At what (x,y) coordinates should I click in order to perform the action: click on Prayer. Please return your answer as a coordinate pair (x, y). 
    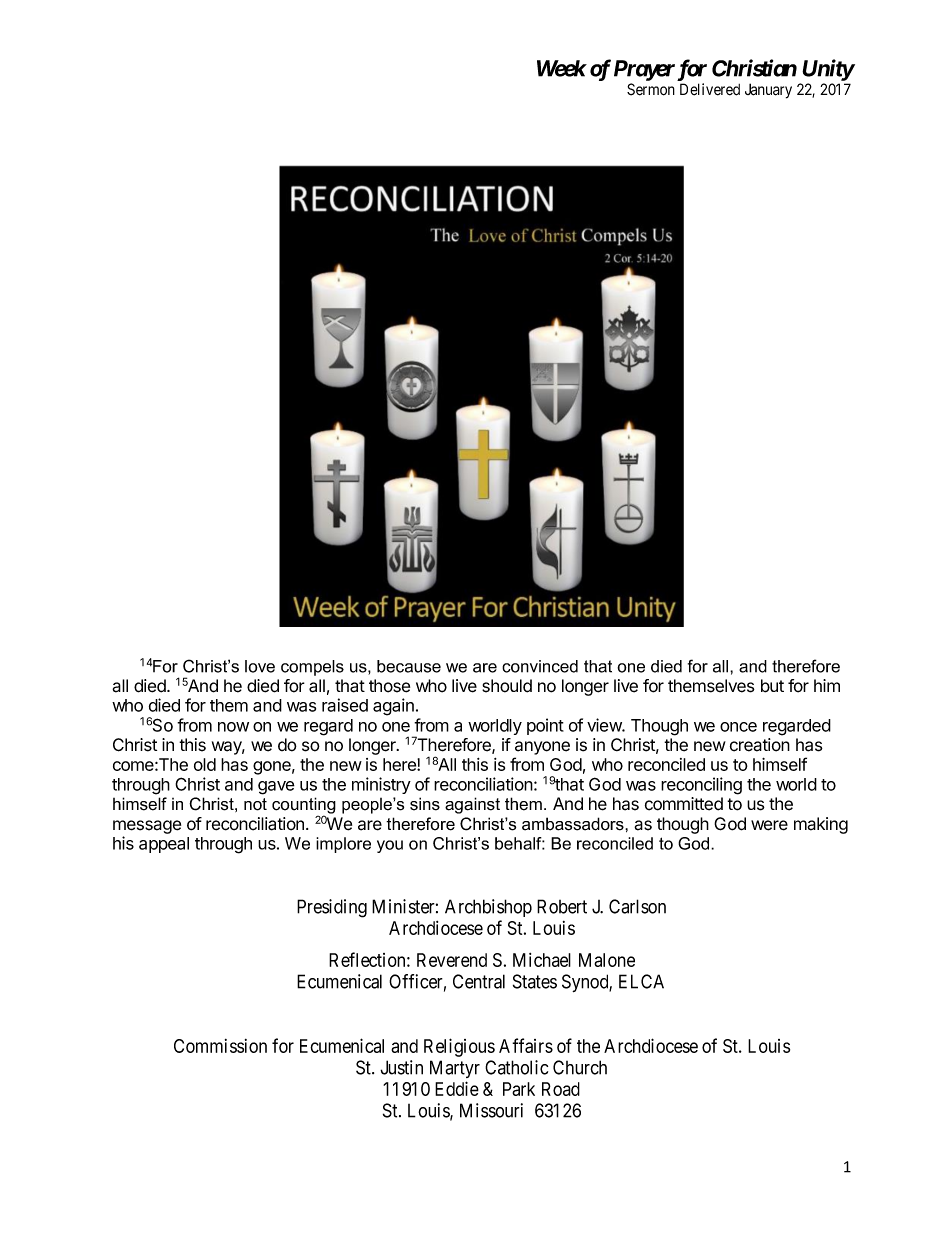
    Looking at the image, I should click on (644, 70).
